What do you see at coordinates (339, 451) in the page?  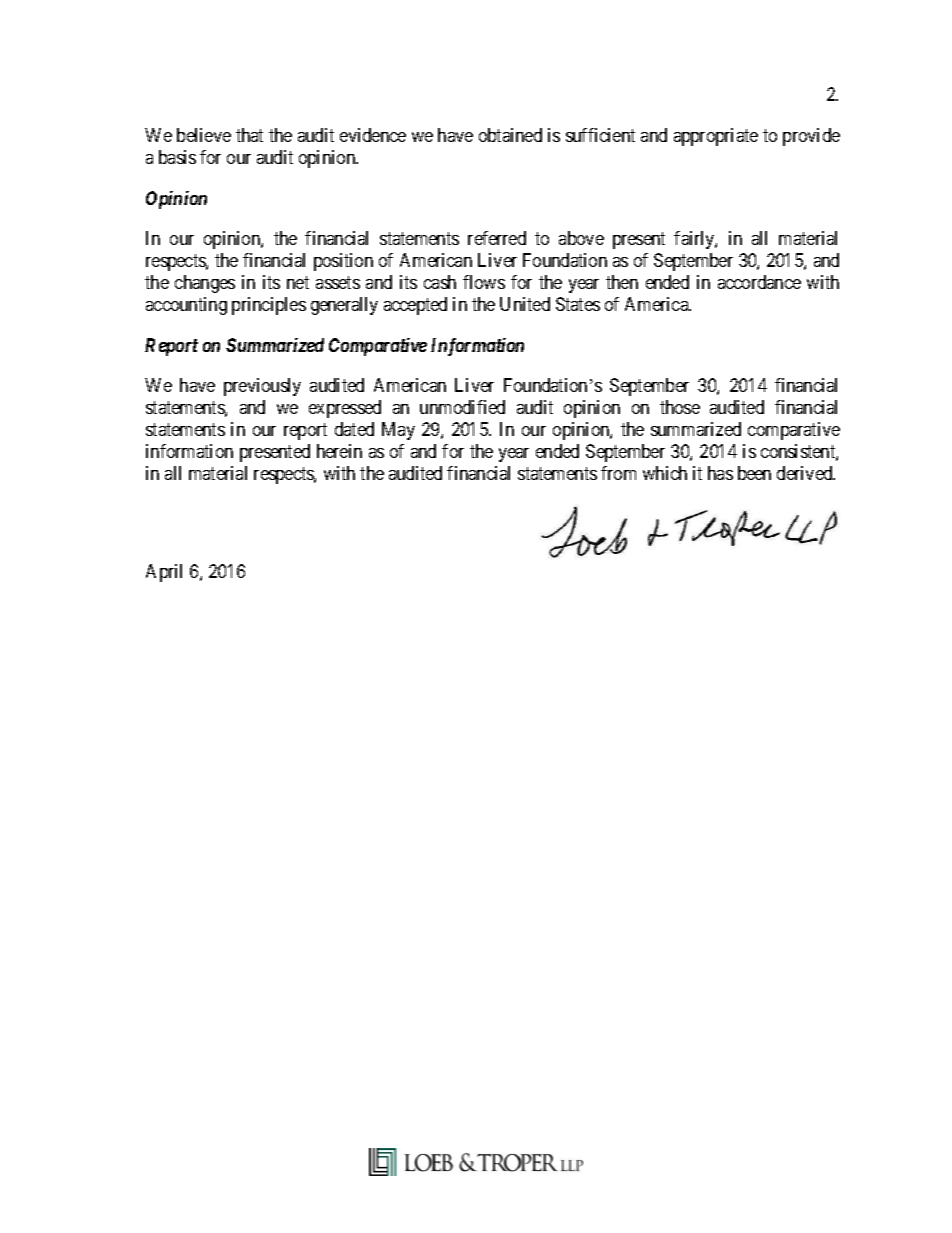 I see `herein` at bounding box center [339, 451].
